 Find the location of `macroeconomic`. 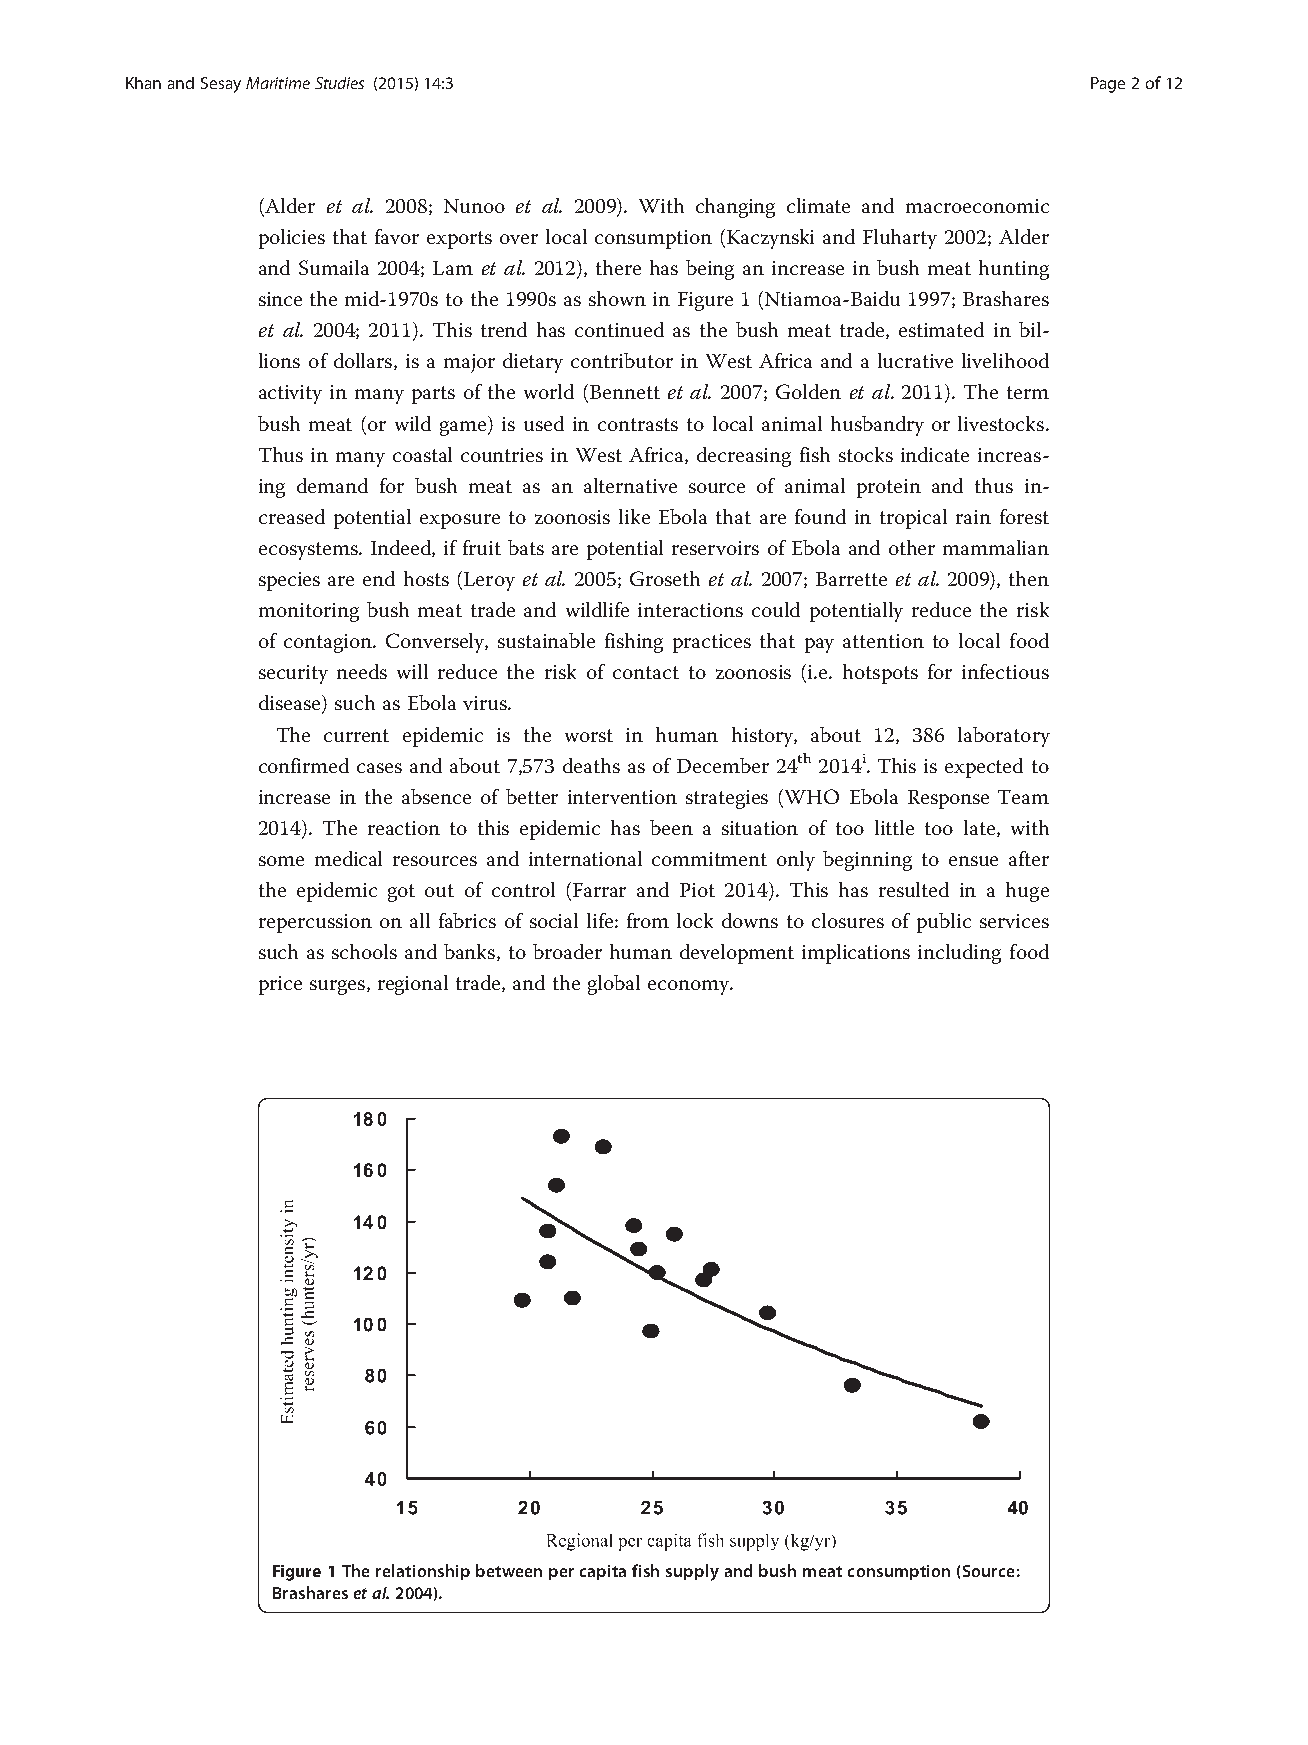

macroeconomic is located at coordinates (977, 206).
